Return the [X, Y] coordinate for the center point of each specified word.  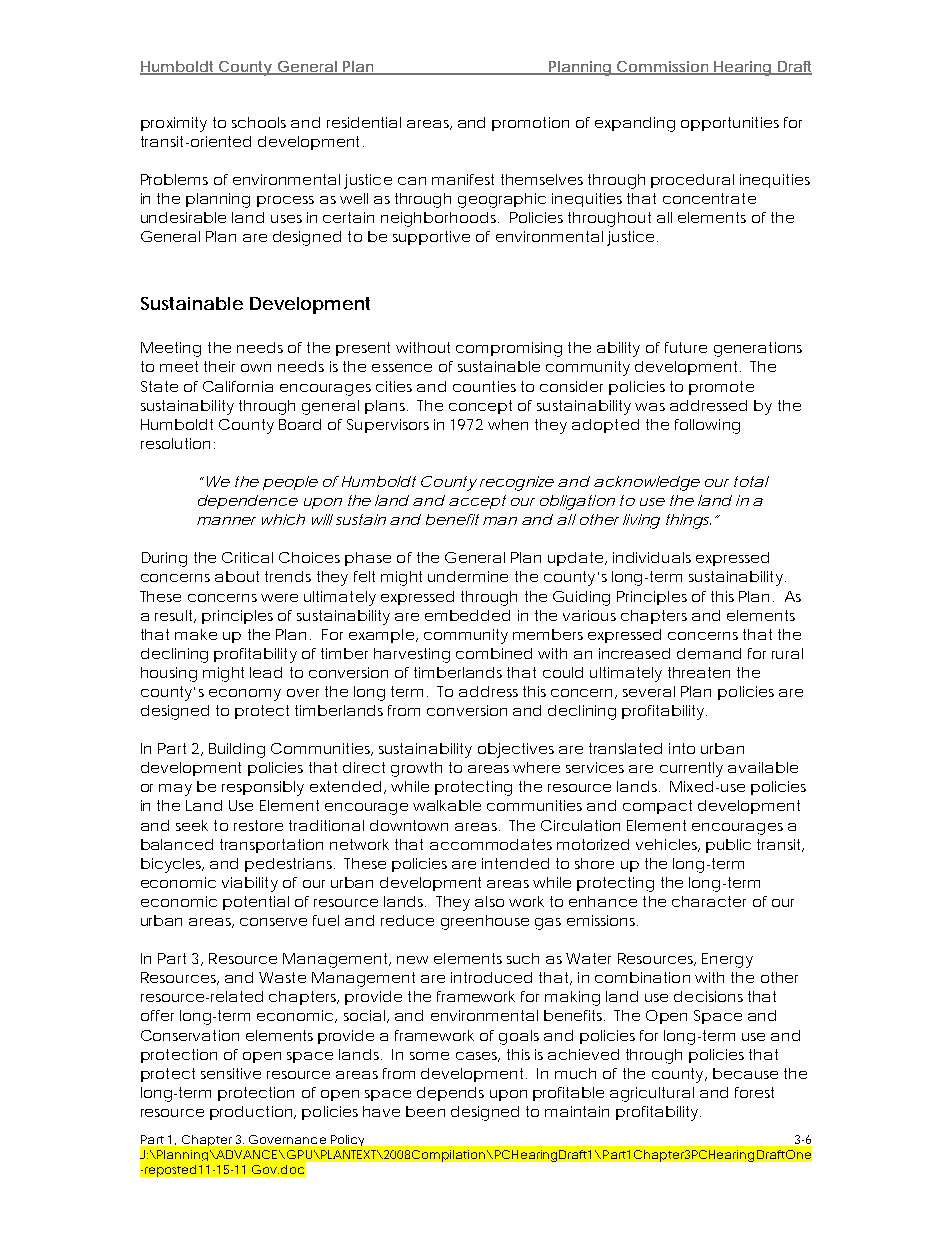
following [707, 426]
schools [259, 122]
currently [691, 769]
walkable [447, 805]
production [251, 1113]
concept [480, 407]
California [238, 386]
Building [237, 750]
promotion [530, 124]
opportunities [730, 124]
